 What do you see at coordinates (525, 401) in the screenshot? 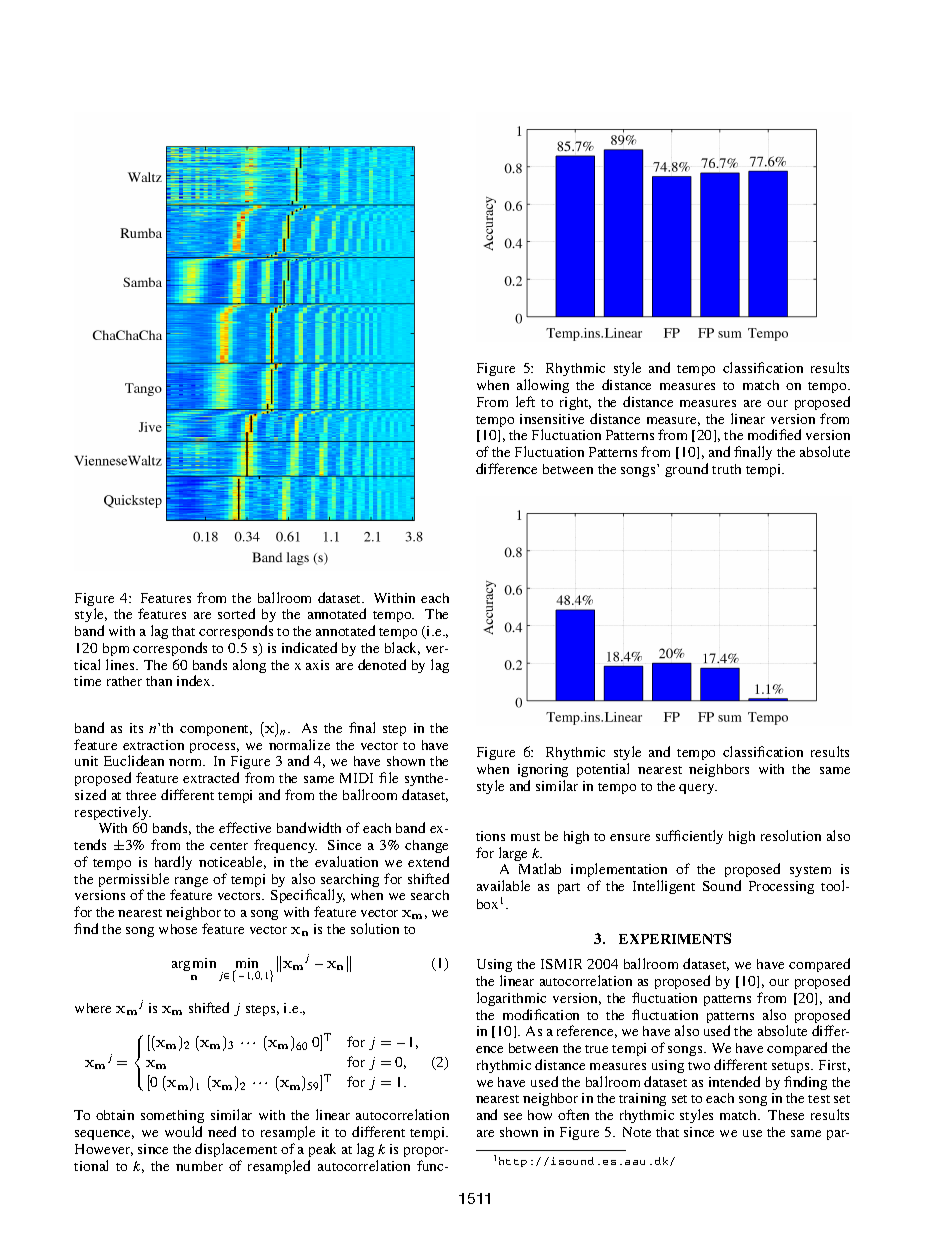
I see `left` at bounding box center [525, 401].
